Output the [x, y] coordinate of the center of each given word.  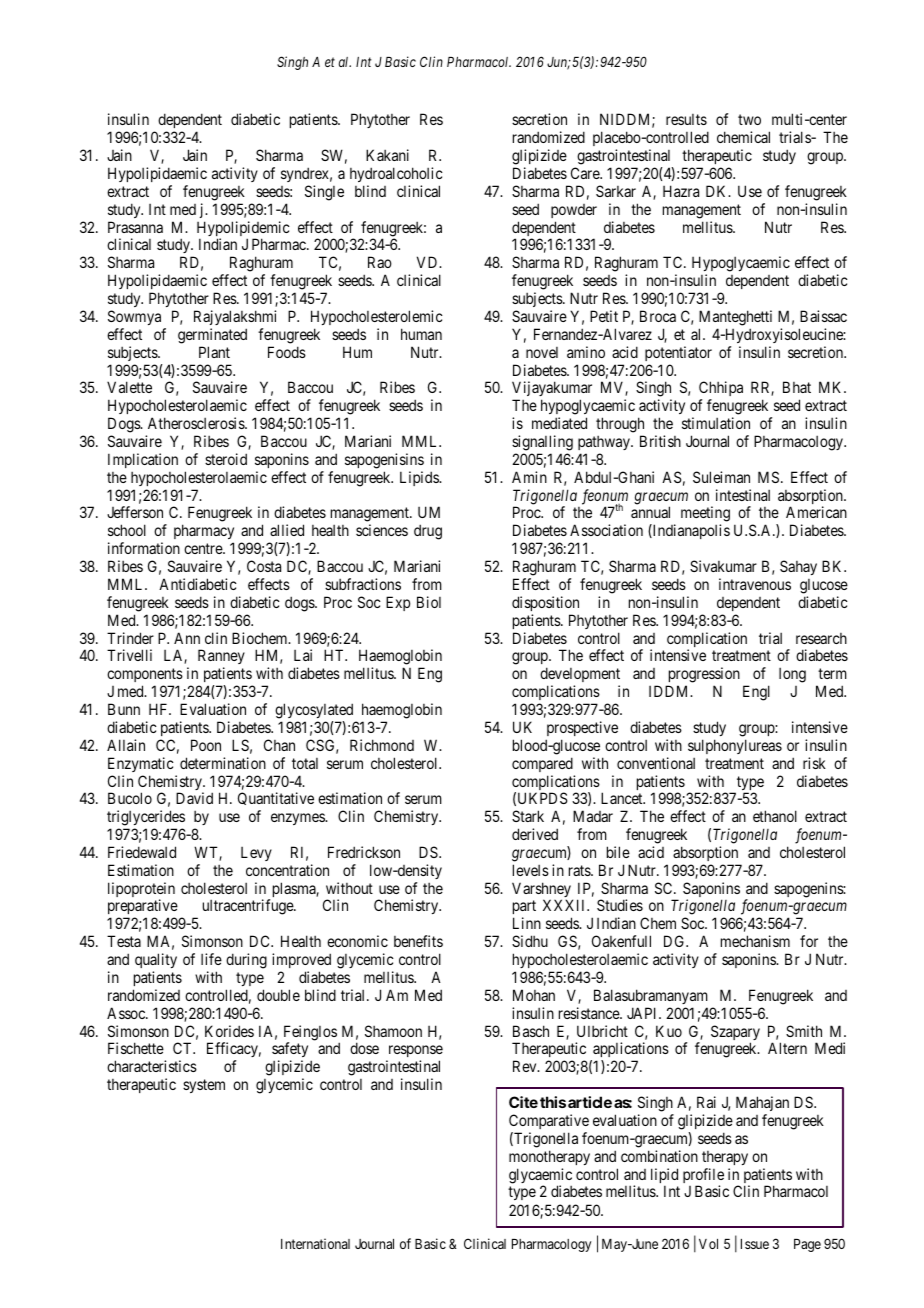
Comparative [549, 1121]
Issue [755, 1244]
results [686, 119]
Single [324, 193]
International [315, 1243]
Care [586, 173]
